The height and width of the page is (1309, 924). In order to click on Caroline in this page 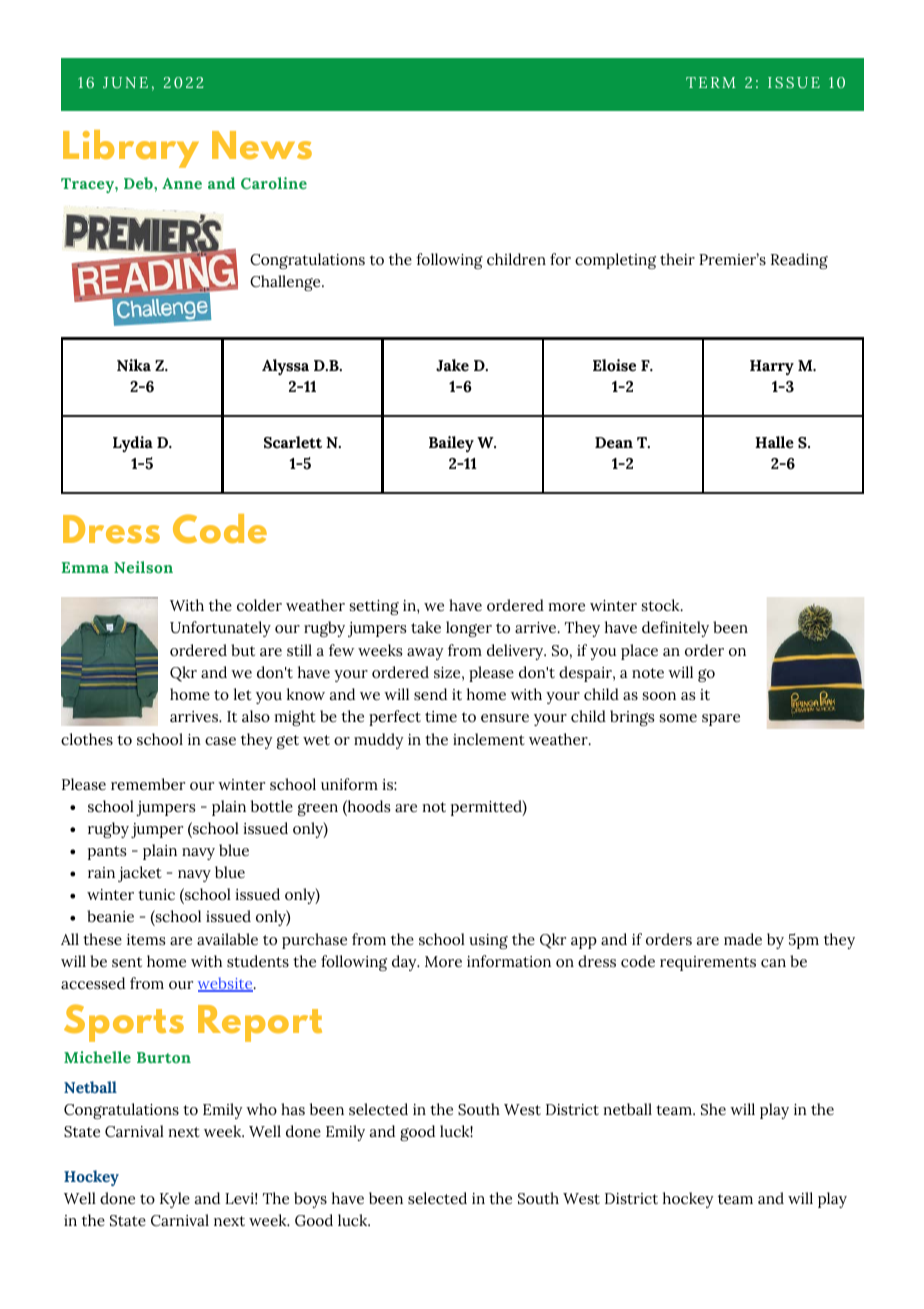, I will do `click(274, 183)`.
